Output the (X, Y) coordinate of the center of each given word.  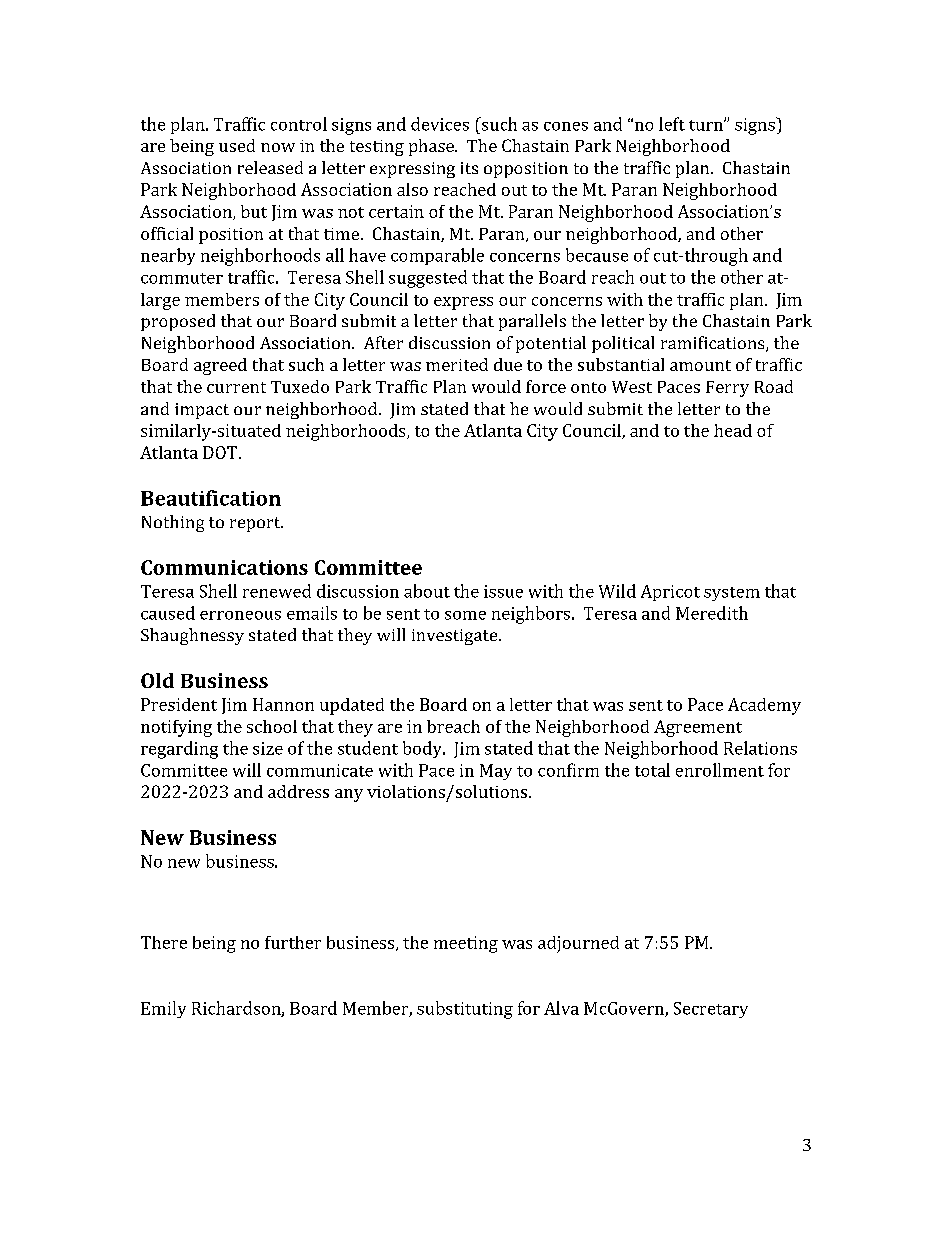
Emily (163, 1009)
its (469, 168)
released (270, 167)
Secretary (711, 1010)
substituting (465, 1010)
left (672, 124)
